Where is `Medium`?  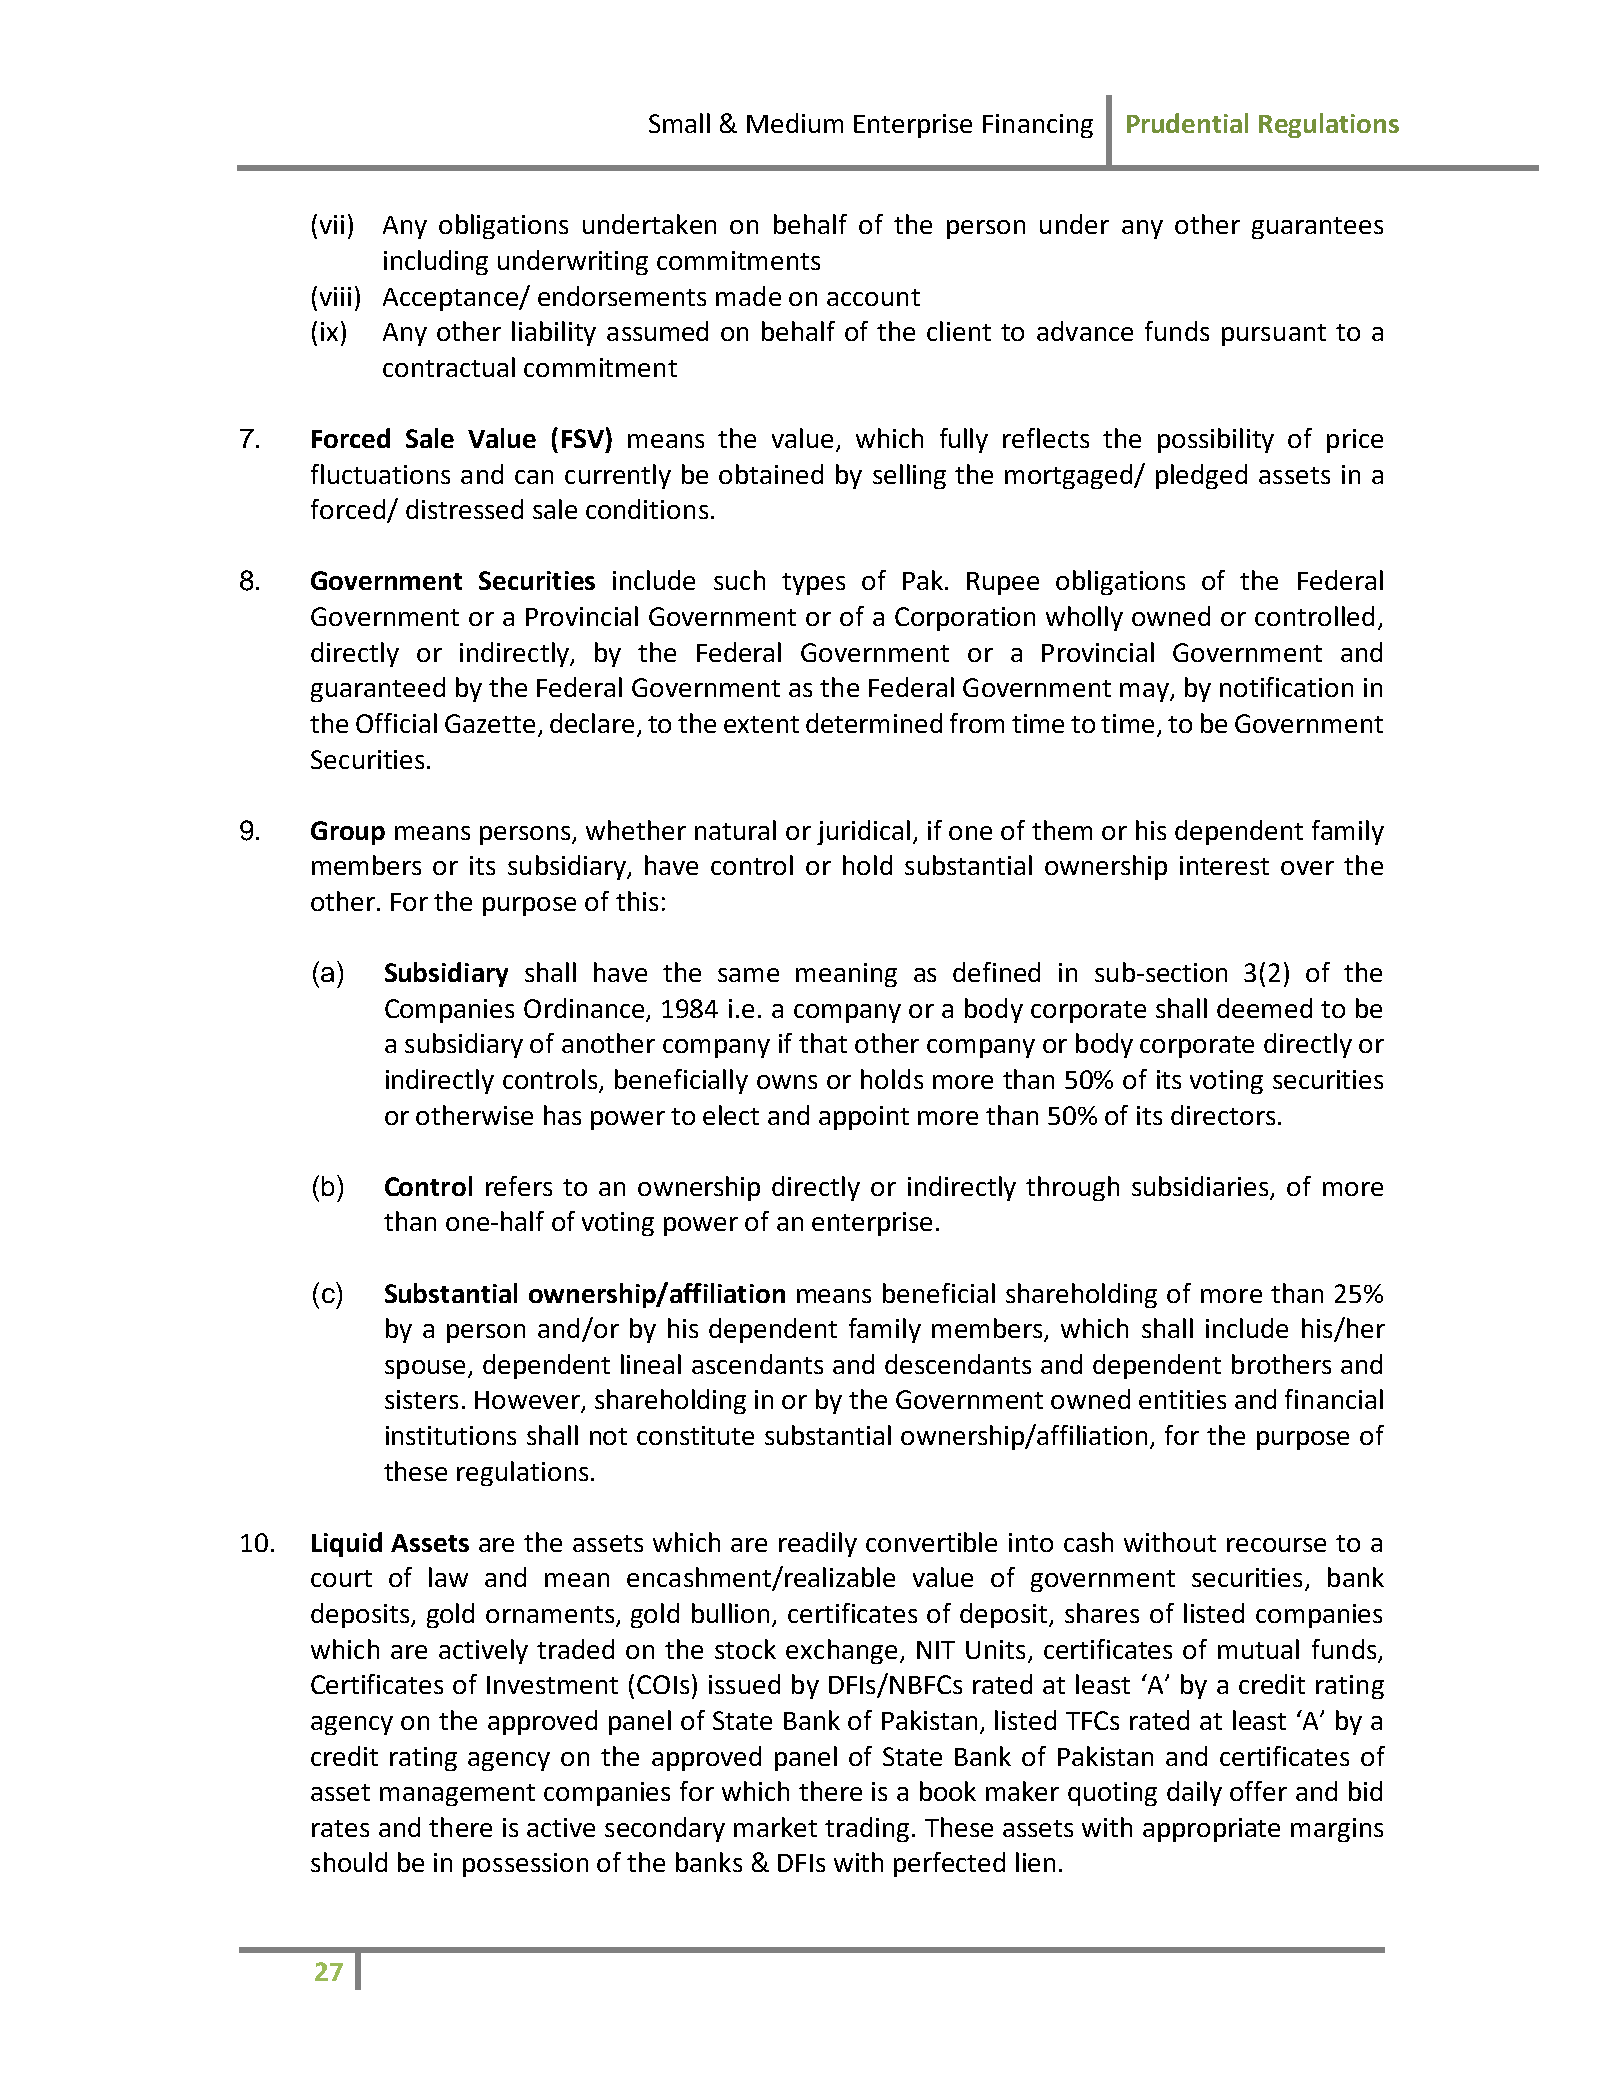 Medium is located at coordinates (795, 123).
